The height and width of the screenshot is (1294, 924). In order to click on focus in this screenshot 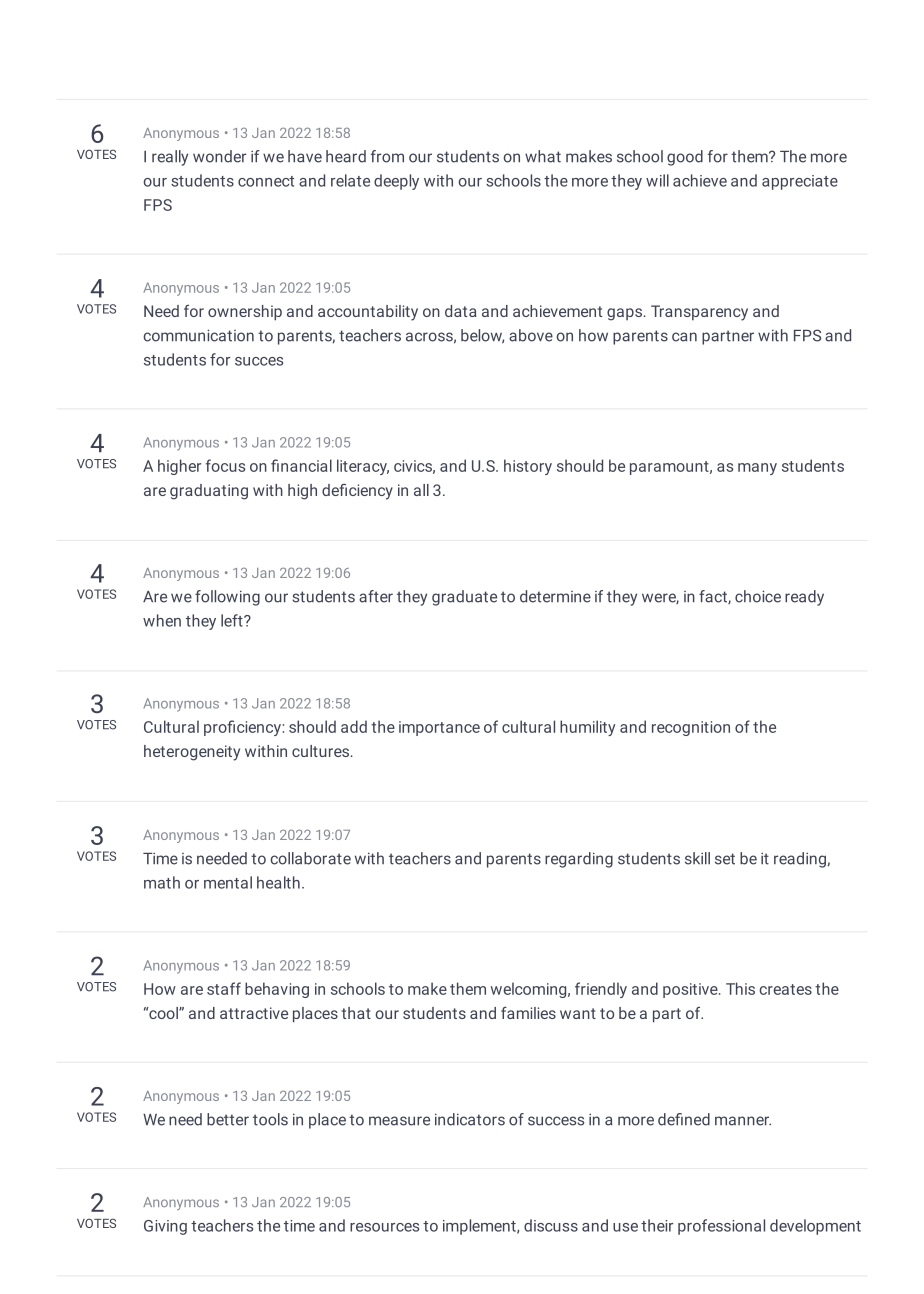, I will do `click(225, 465)`.
